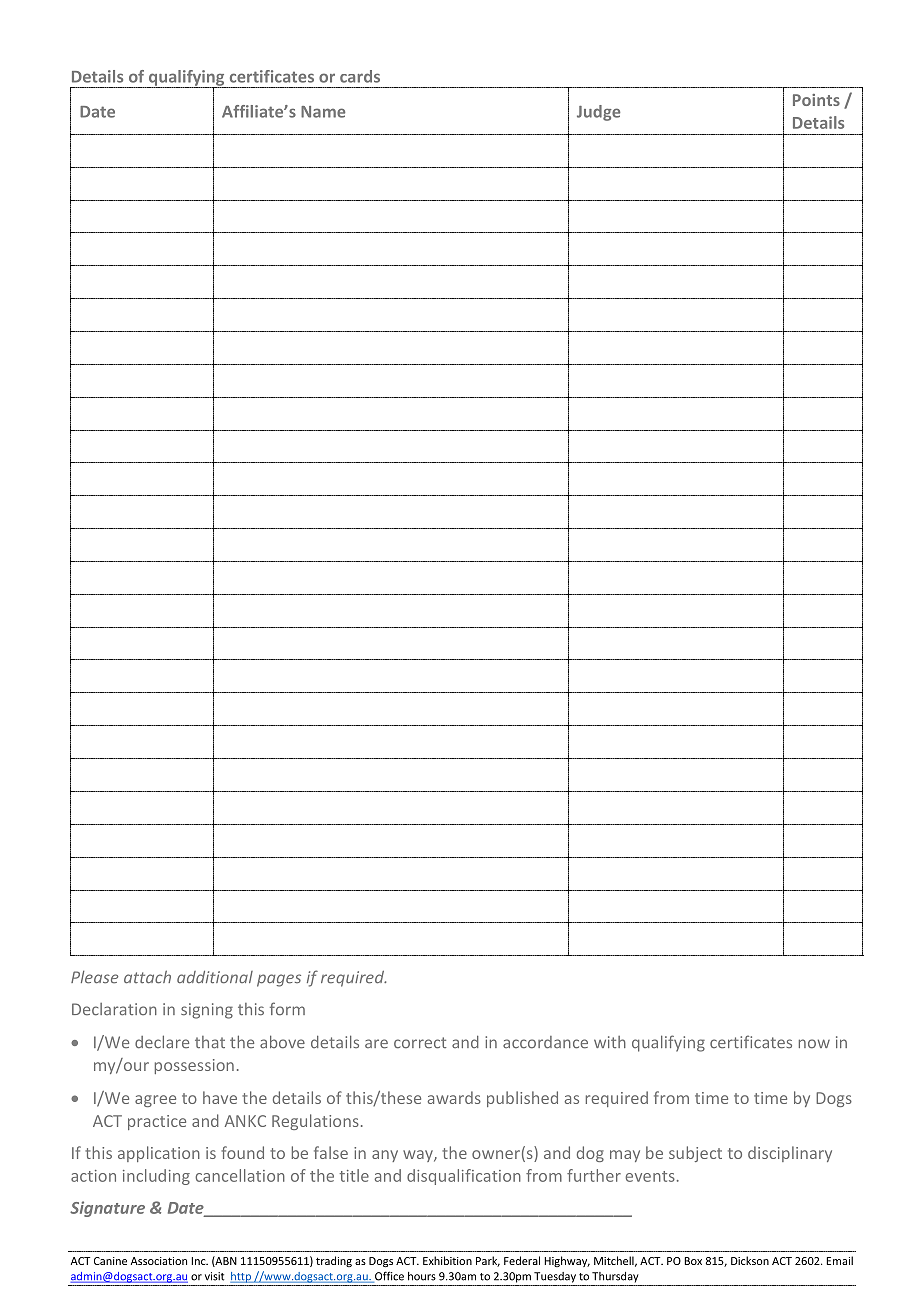  I want to click on Association, so click(159, 1261).
